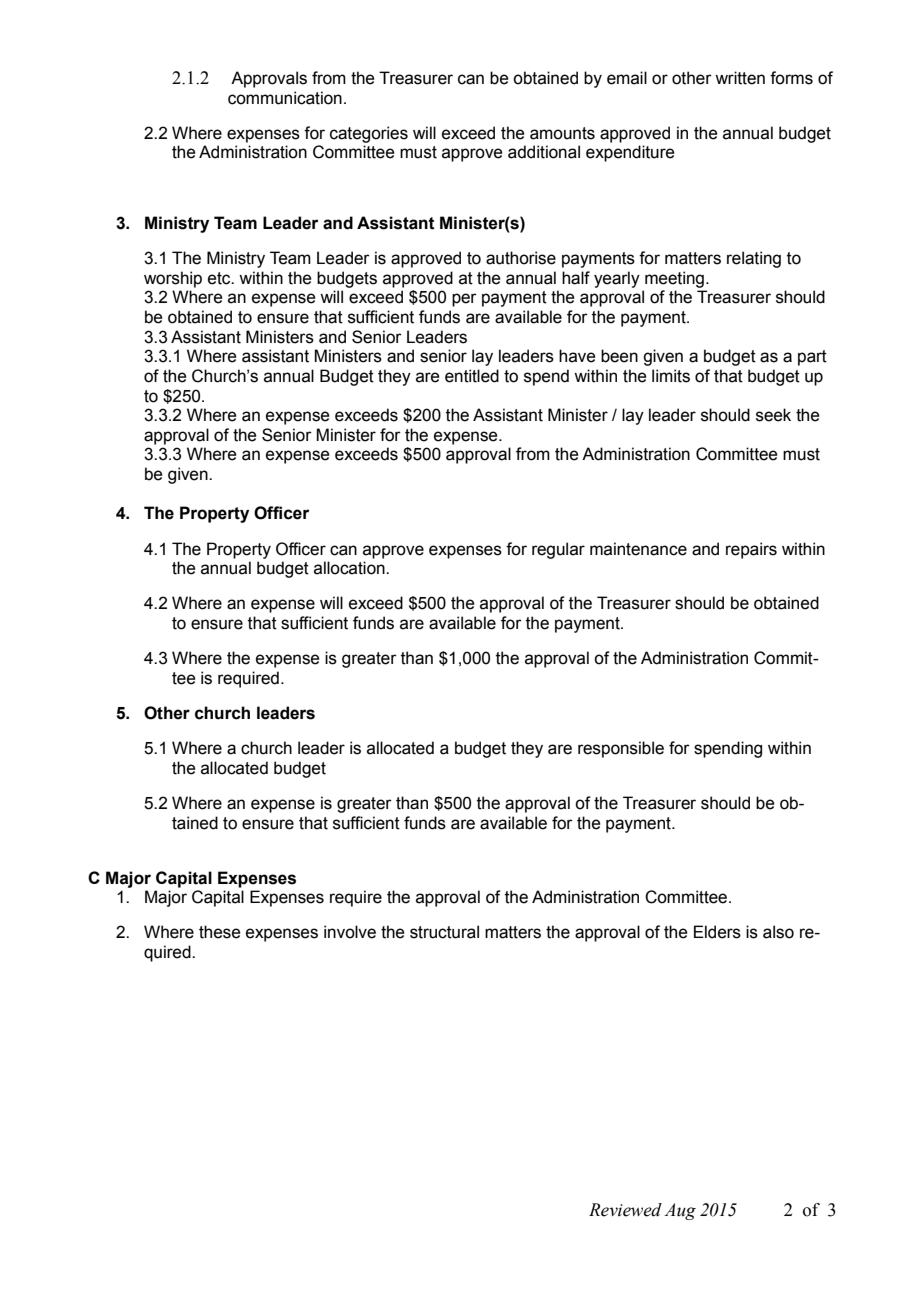 The image size is (924, 1308). I want to click on entitled, so click(472, 376).
